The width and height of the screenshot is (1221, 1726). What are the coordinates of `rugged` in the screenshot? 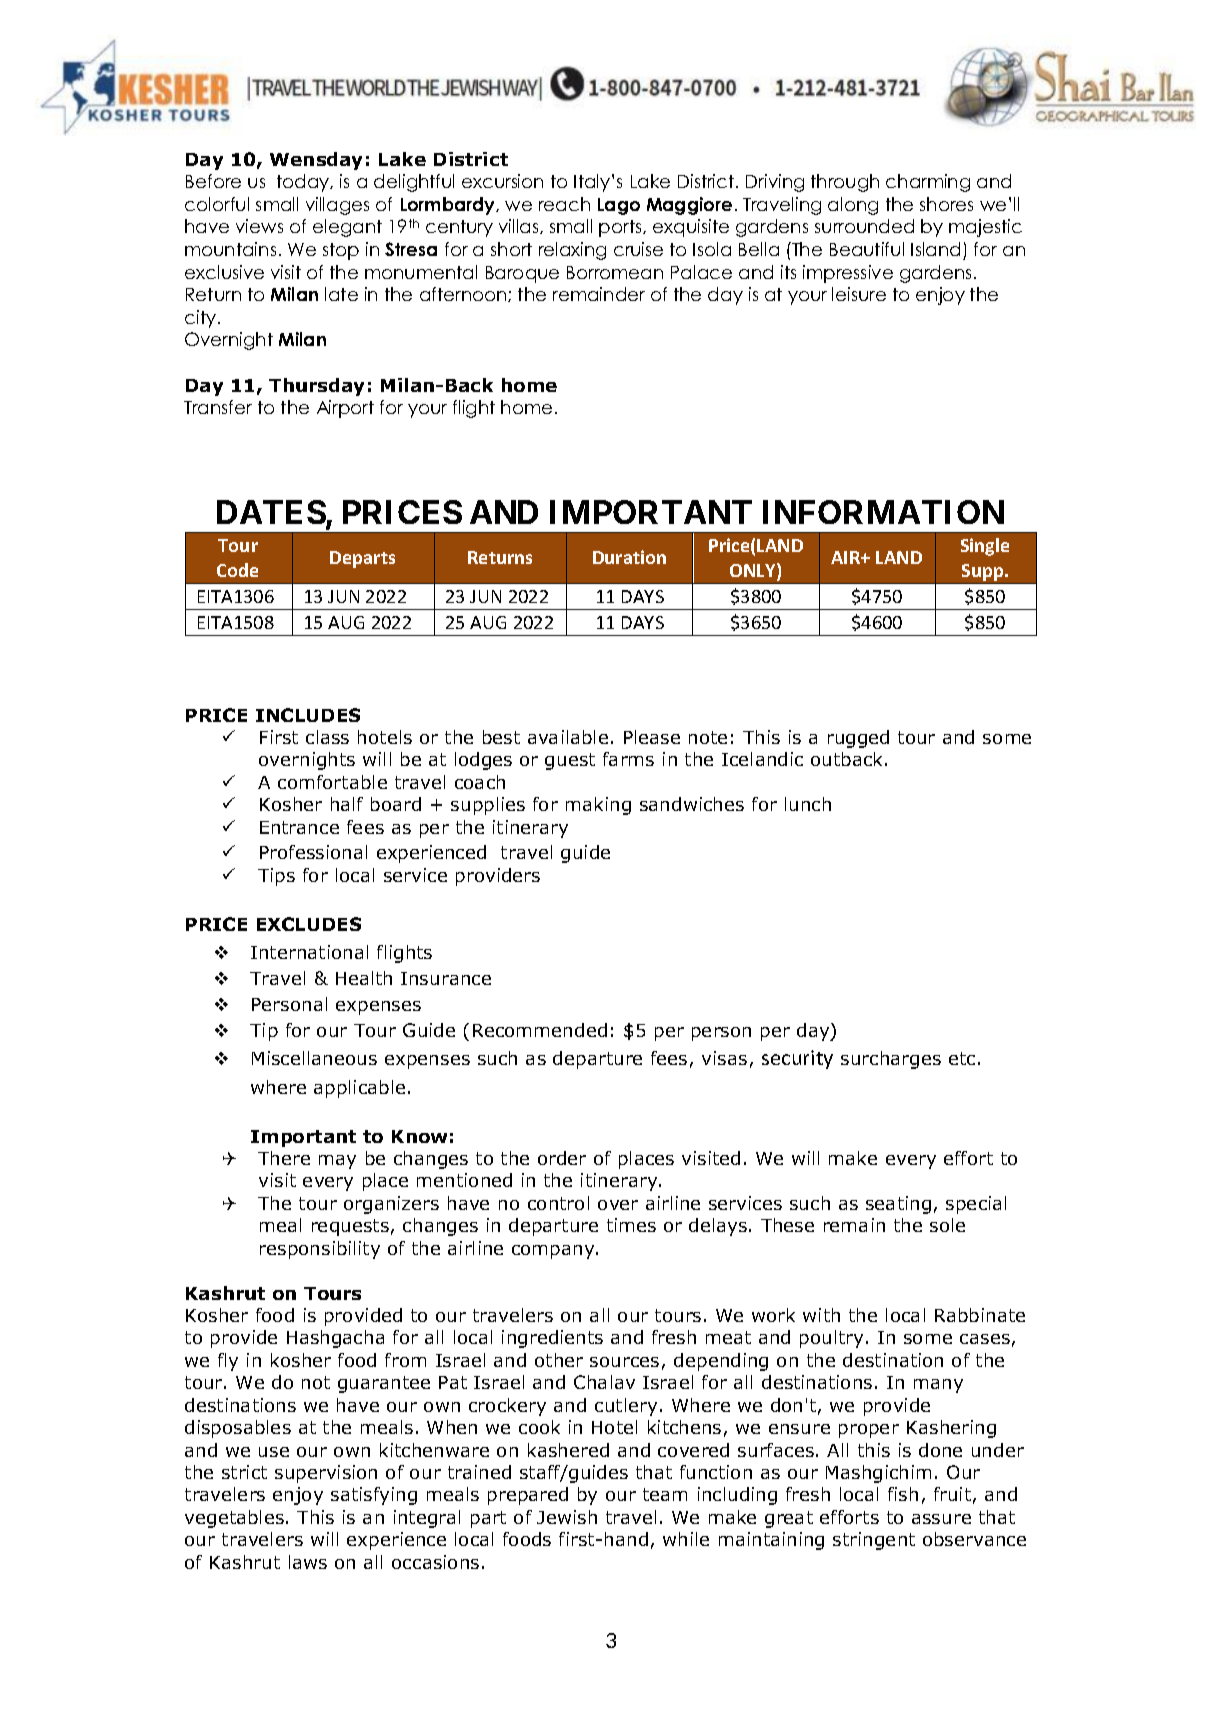 It's located at (858, 739).
